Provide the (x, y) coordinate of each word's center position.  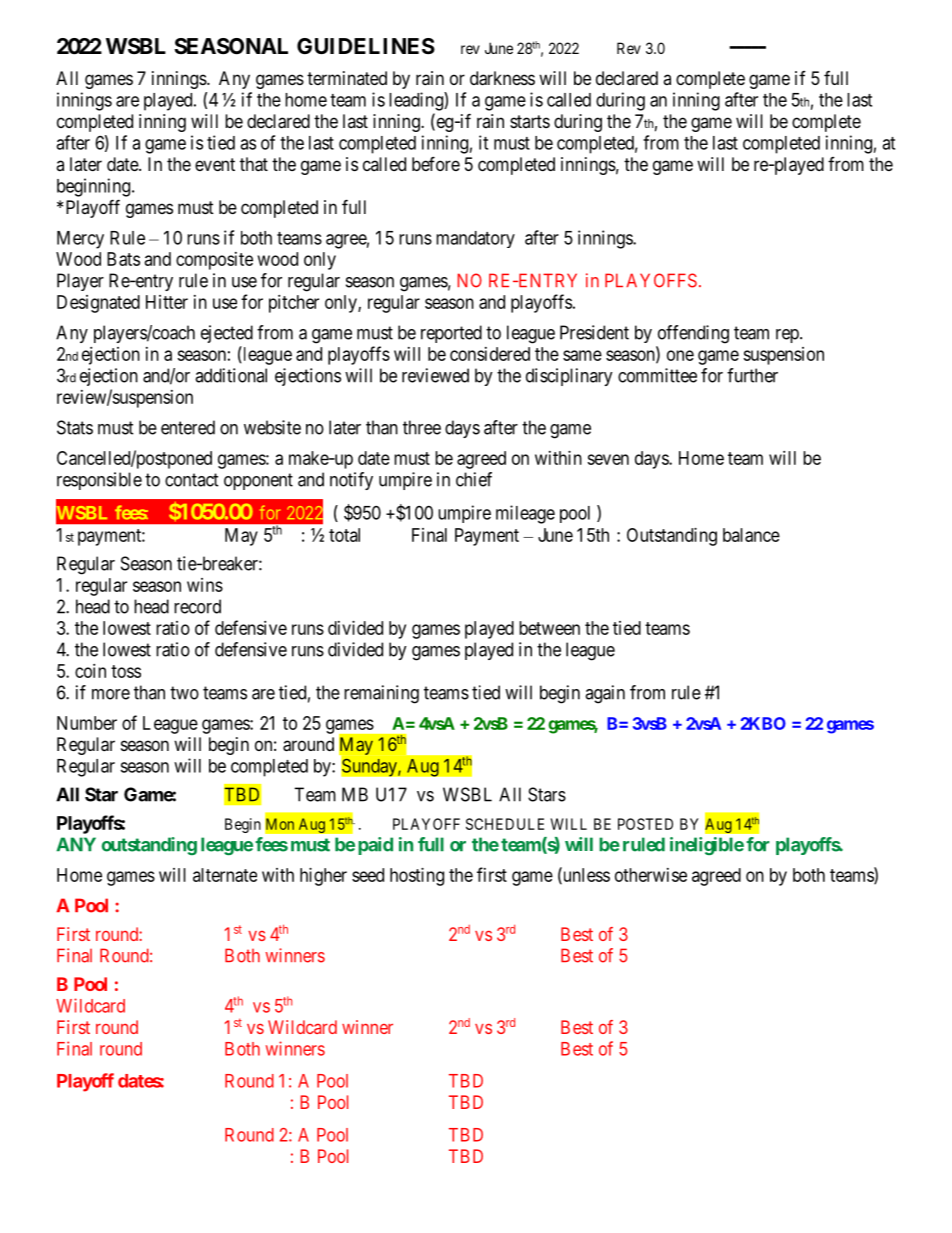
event (215, 164)
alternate (225, 875)
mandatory (475, 239)
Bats (123, 259)
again (605, 694)
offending (693, 334)
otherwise (651, 875)
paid (375, 846)
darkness (502, 78)
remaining (381, 694)
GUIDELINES (366, 46)
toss (126, 671)
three (422, 427)
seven (608, 459)
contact (192, 480)
